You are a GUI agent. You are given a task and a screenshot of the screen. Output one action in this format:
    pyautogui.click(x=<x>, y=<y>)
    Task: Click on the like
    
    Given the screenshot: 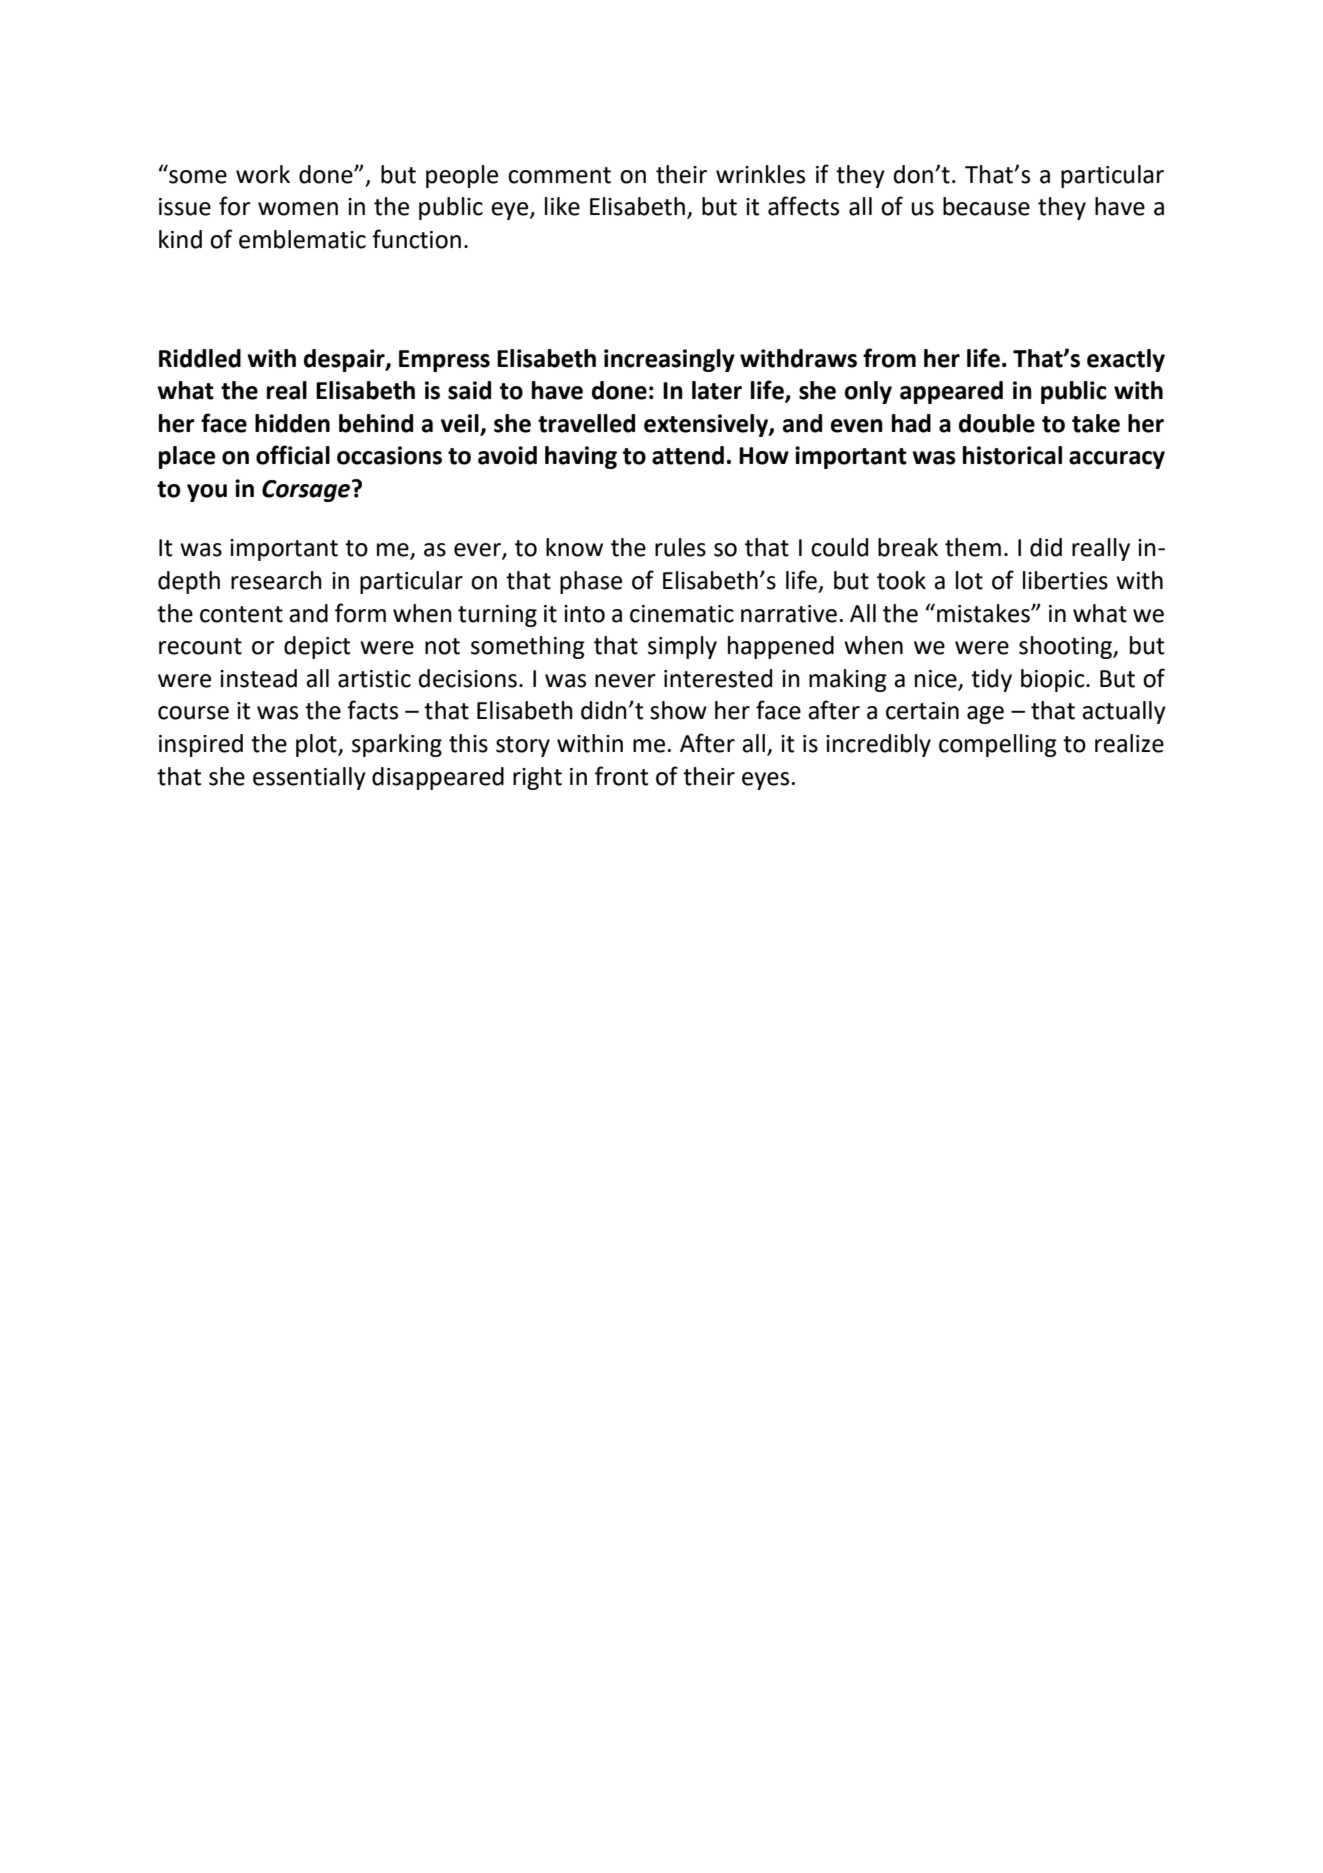 What is the action you would take?
    pyautogui.click(x=562, y=206)
